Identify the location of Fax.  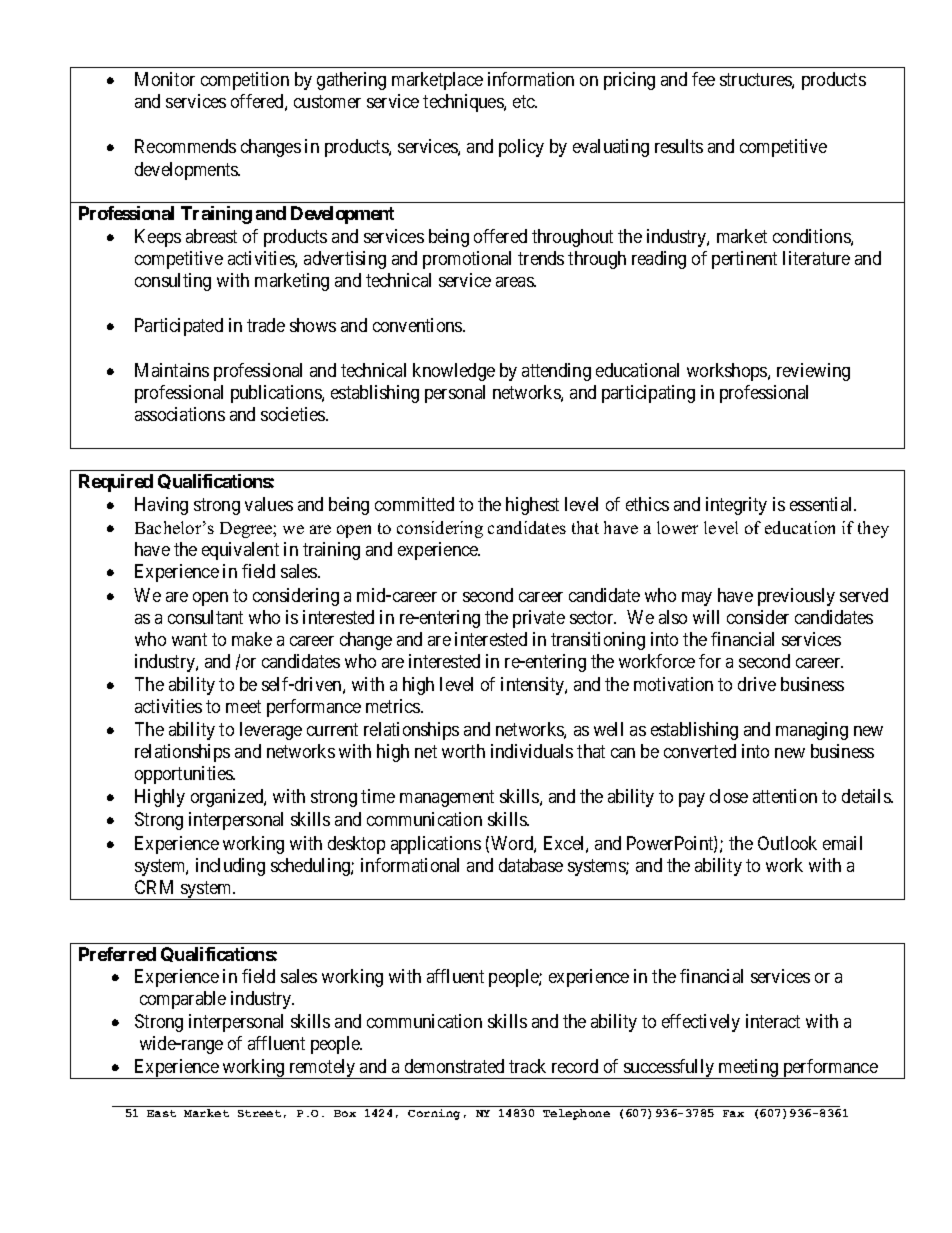
(733, 1113).
